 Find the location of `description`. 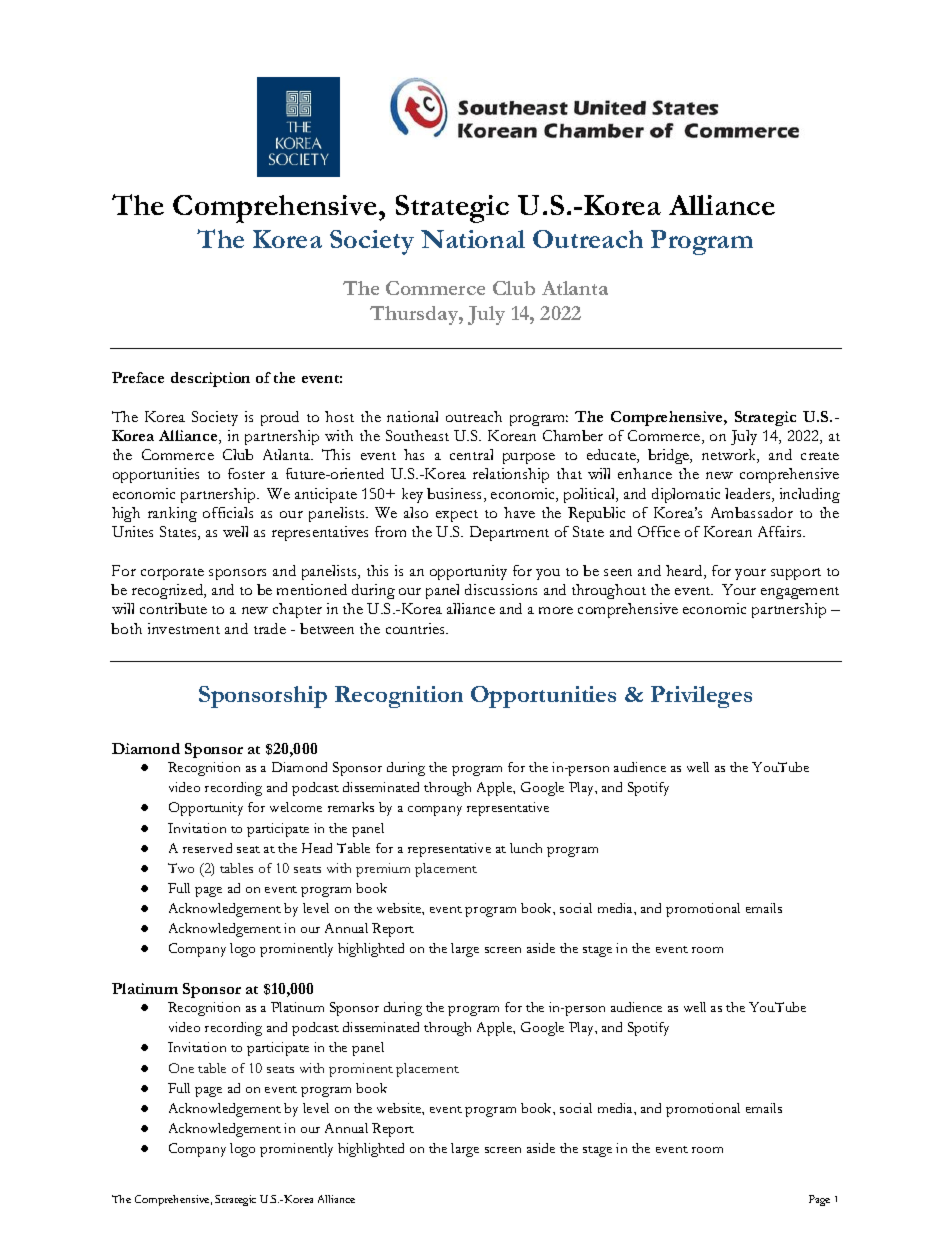

description is located at coordinates (210, 379).
